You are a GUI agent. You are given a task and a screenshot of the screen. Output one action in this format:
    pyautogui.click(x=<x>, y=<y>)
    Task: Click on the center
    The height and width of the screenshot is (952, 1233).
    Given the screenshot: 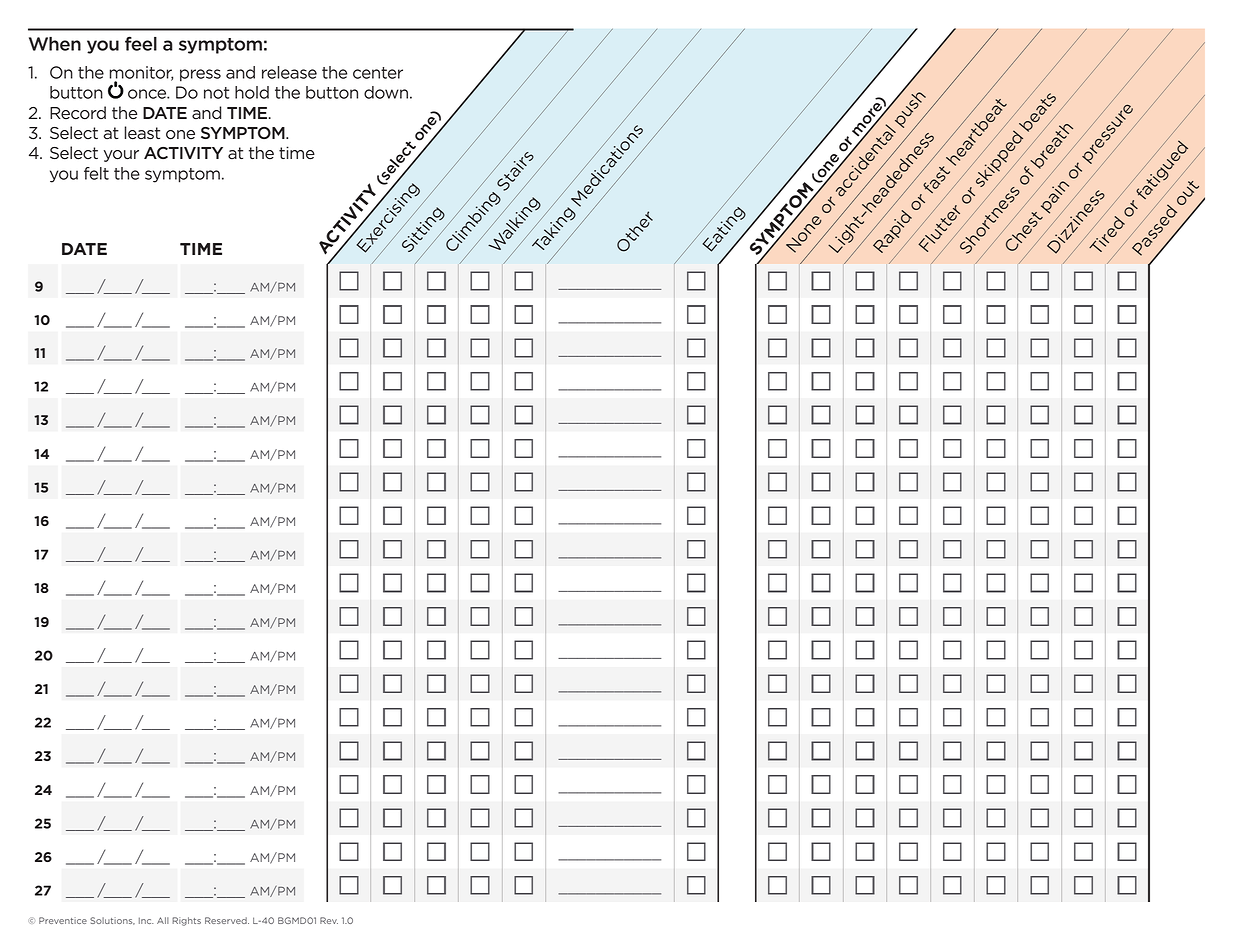 What is the action you would take?
    pyautogui.click(x=378, y=73)
